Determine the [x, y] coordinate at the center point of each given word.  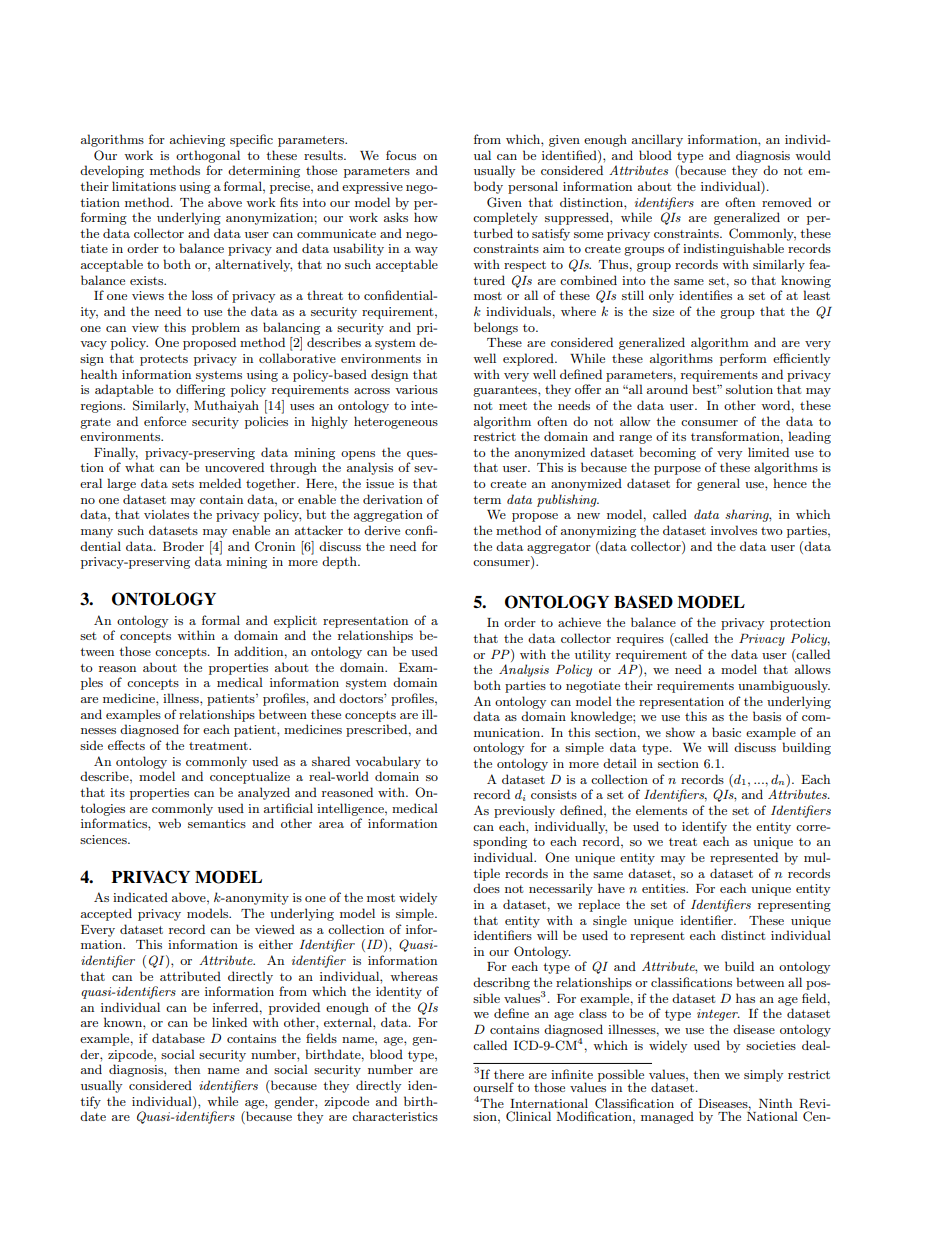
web [169, 823]
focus [401, 155]
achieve [579, 622]
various [416, 389]
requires [640, 640]
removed [787, 202]
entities [665, 888]
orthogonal [208, 156]
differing [200, 390]
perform [743, 359]
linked [229, 1022]
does [486, 888]
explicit [295, 621]
